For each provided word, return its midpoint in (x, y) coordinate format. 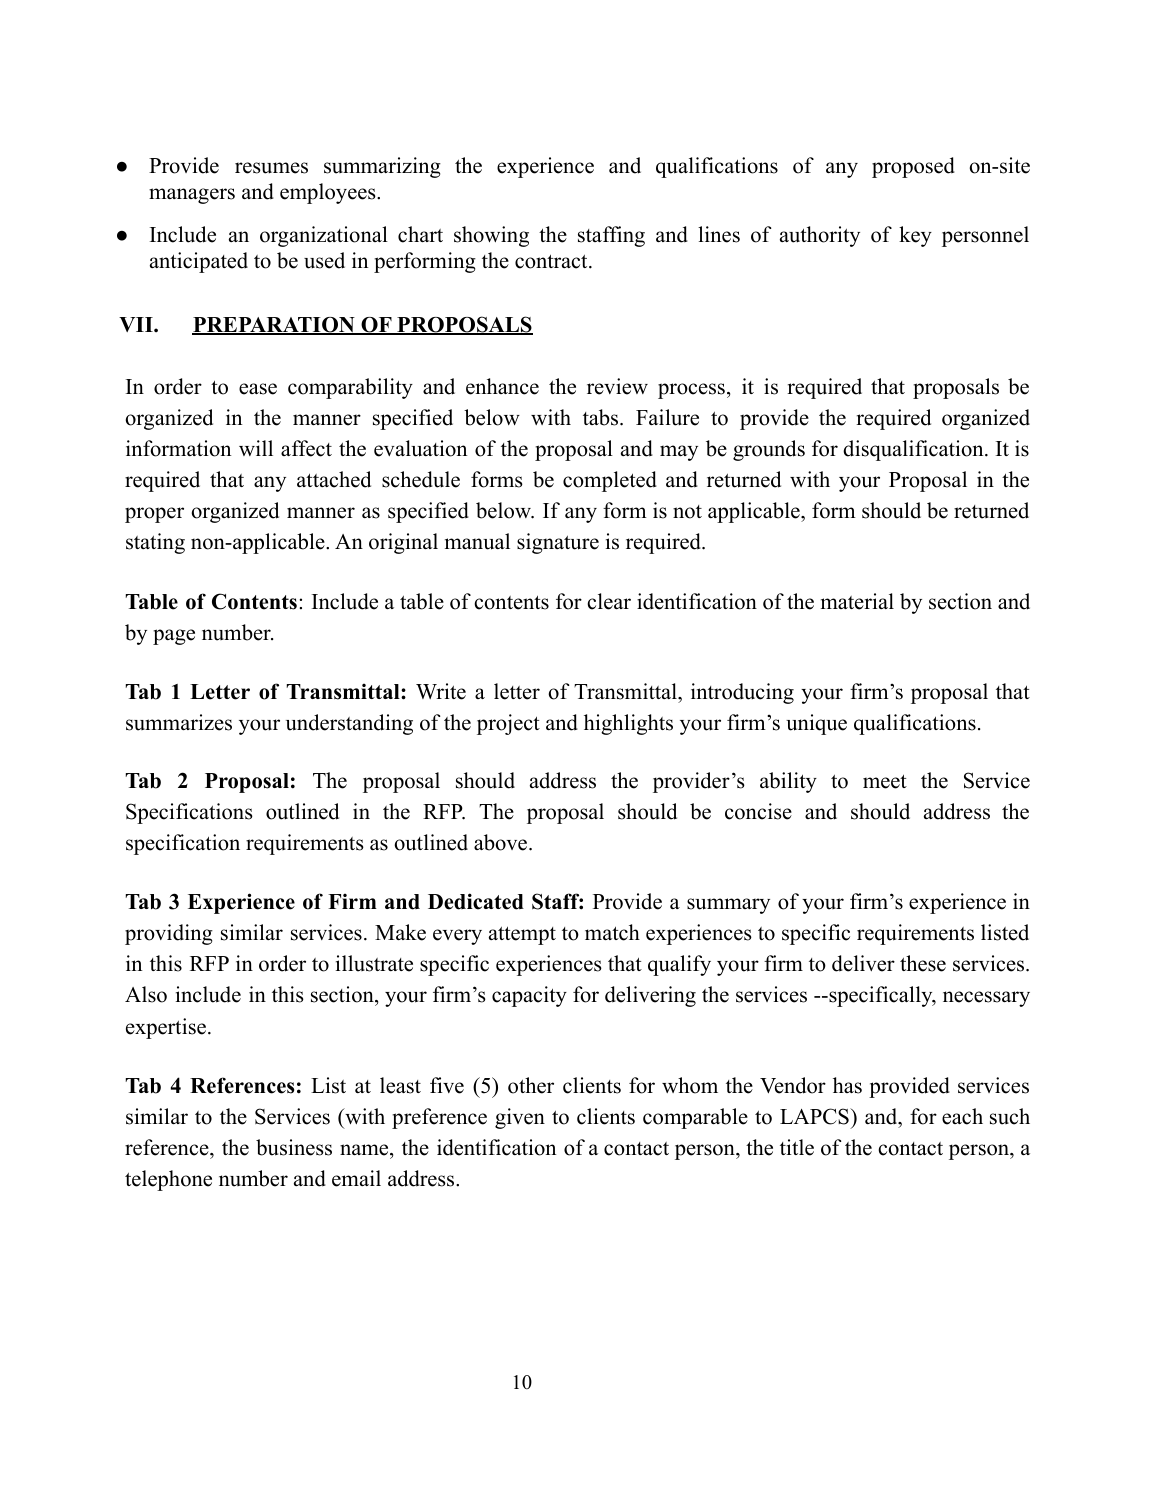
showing (491, 236)
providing (169, 934)
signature (558, 543)
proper (154, 515)
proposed (913, 167)
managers (192, 196)
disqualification (914, 450)
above (500, 842)
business (294, 1147)
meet (885, 782)
